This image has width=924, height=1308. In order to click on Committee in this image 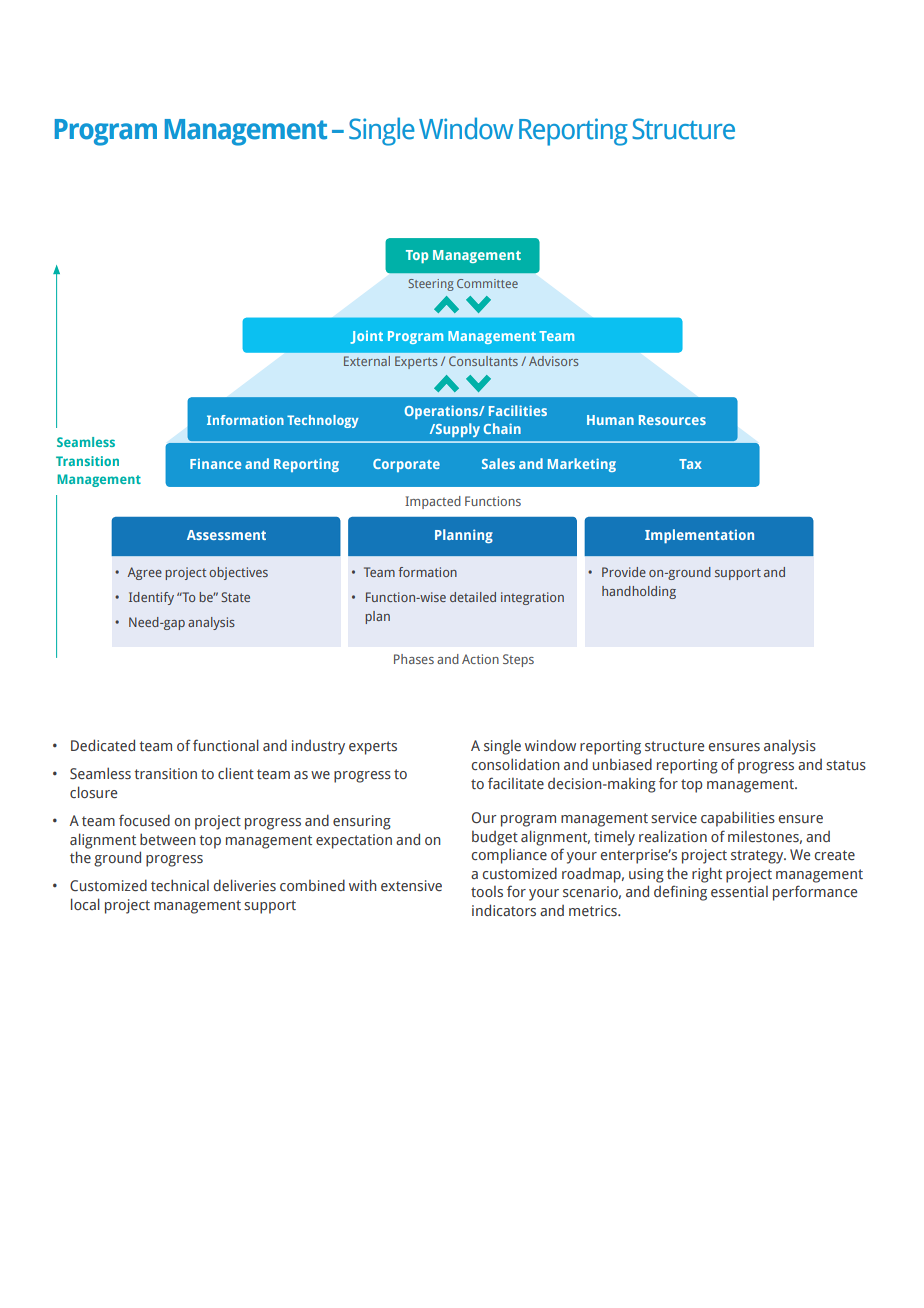, I will do `click(487, 283)`.
